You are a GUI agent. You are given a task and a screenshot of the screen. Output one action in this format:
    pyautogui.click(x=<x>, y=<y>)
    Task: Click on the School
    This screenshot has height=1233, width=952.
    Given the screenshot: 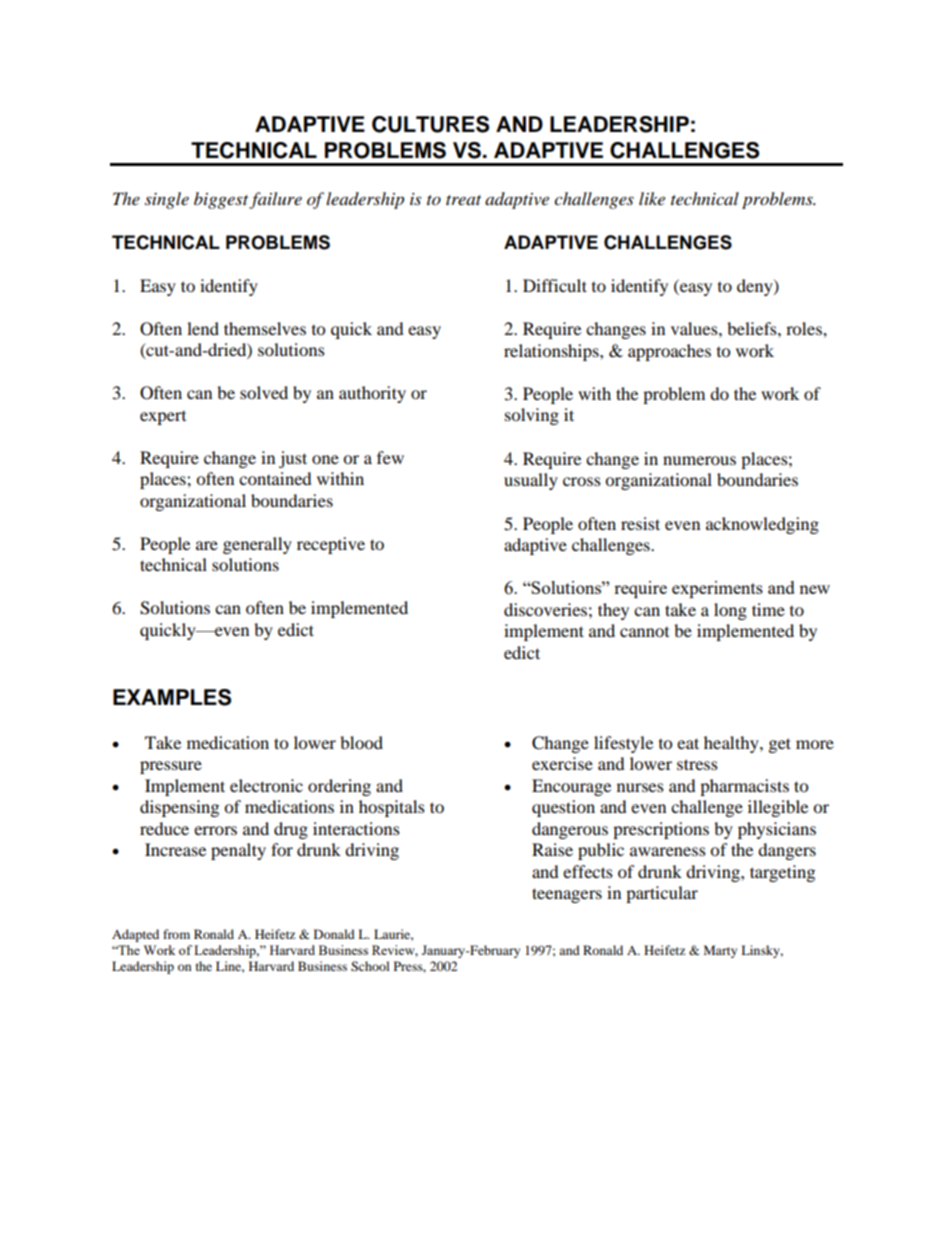 What is the action you would take?
    pyautogui.click(x=370, y=966)
